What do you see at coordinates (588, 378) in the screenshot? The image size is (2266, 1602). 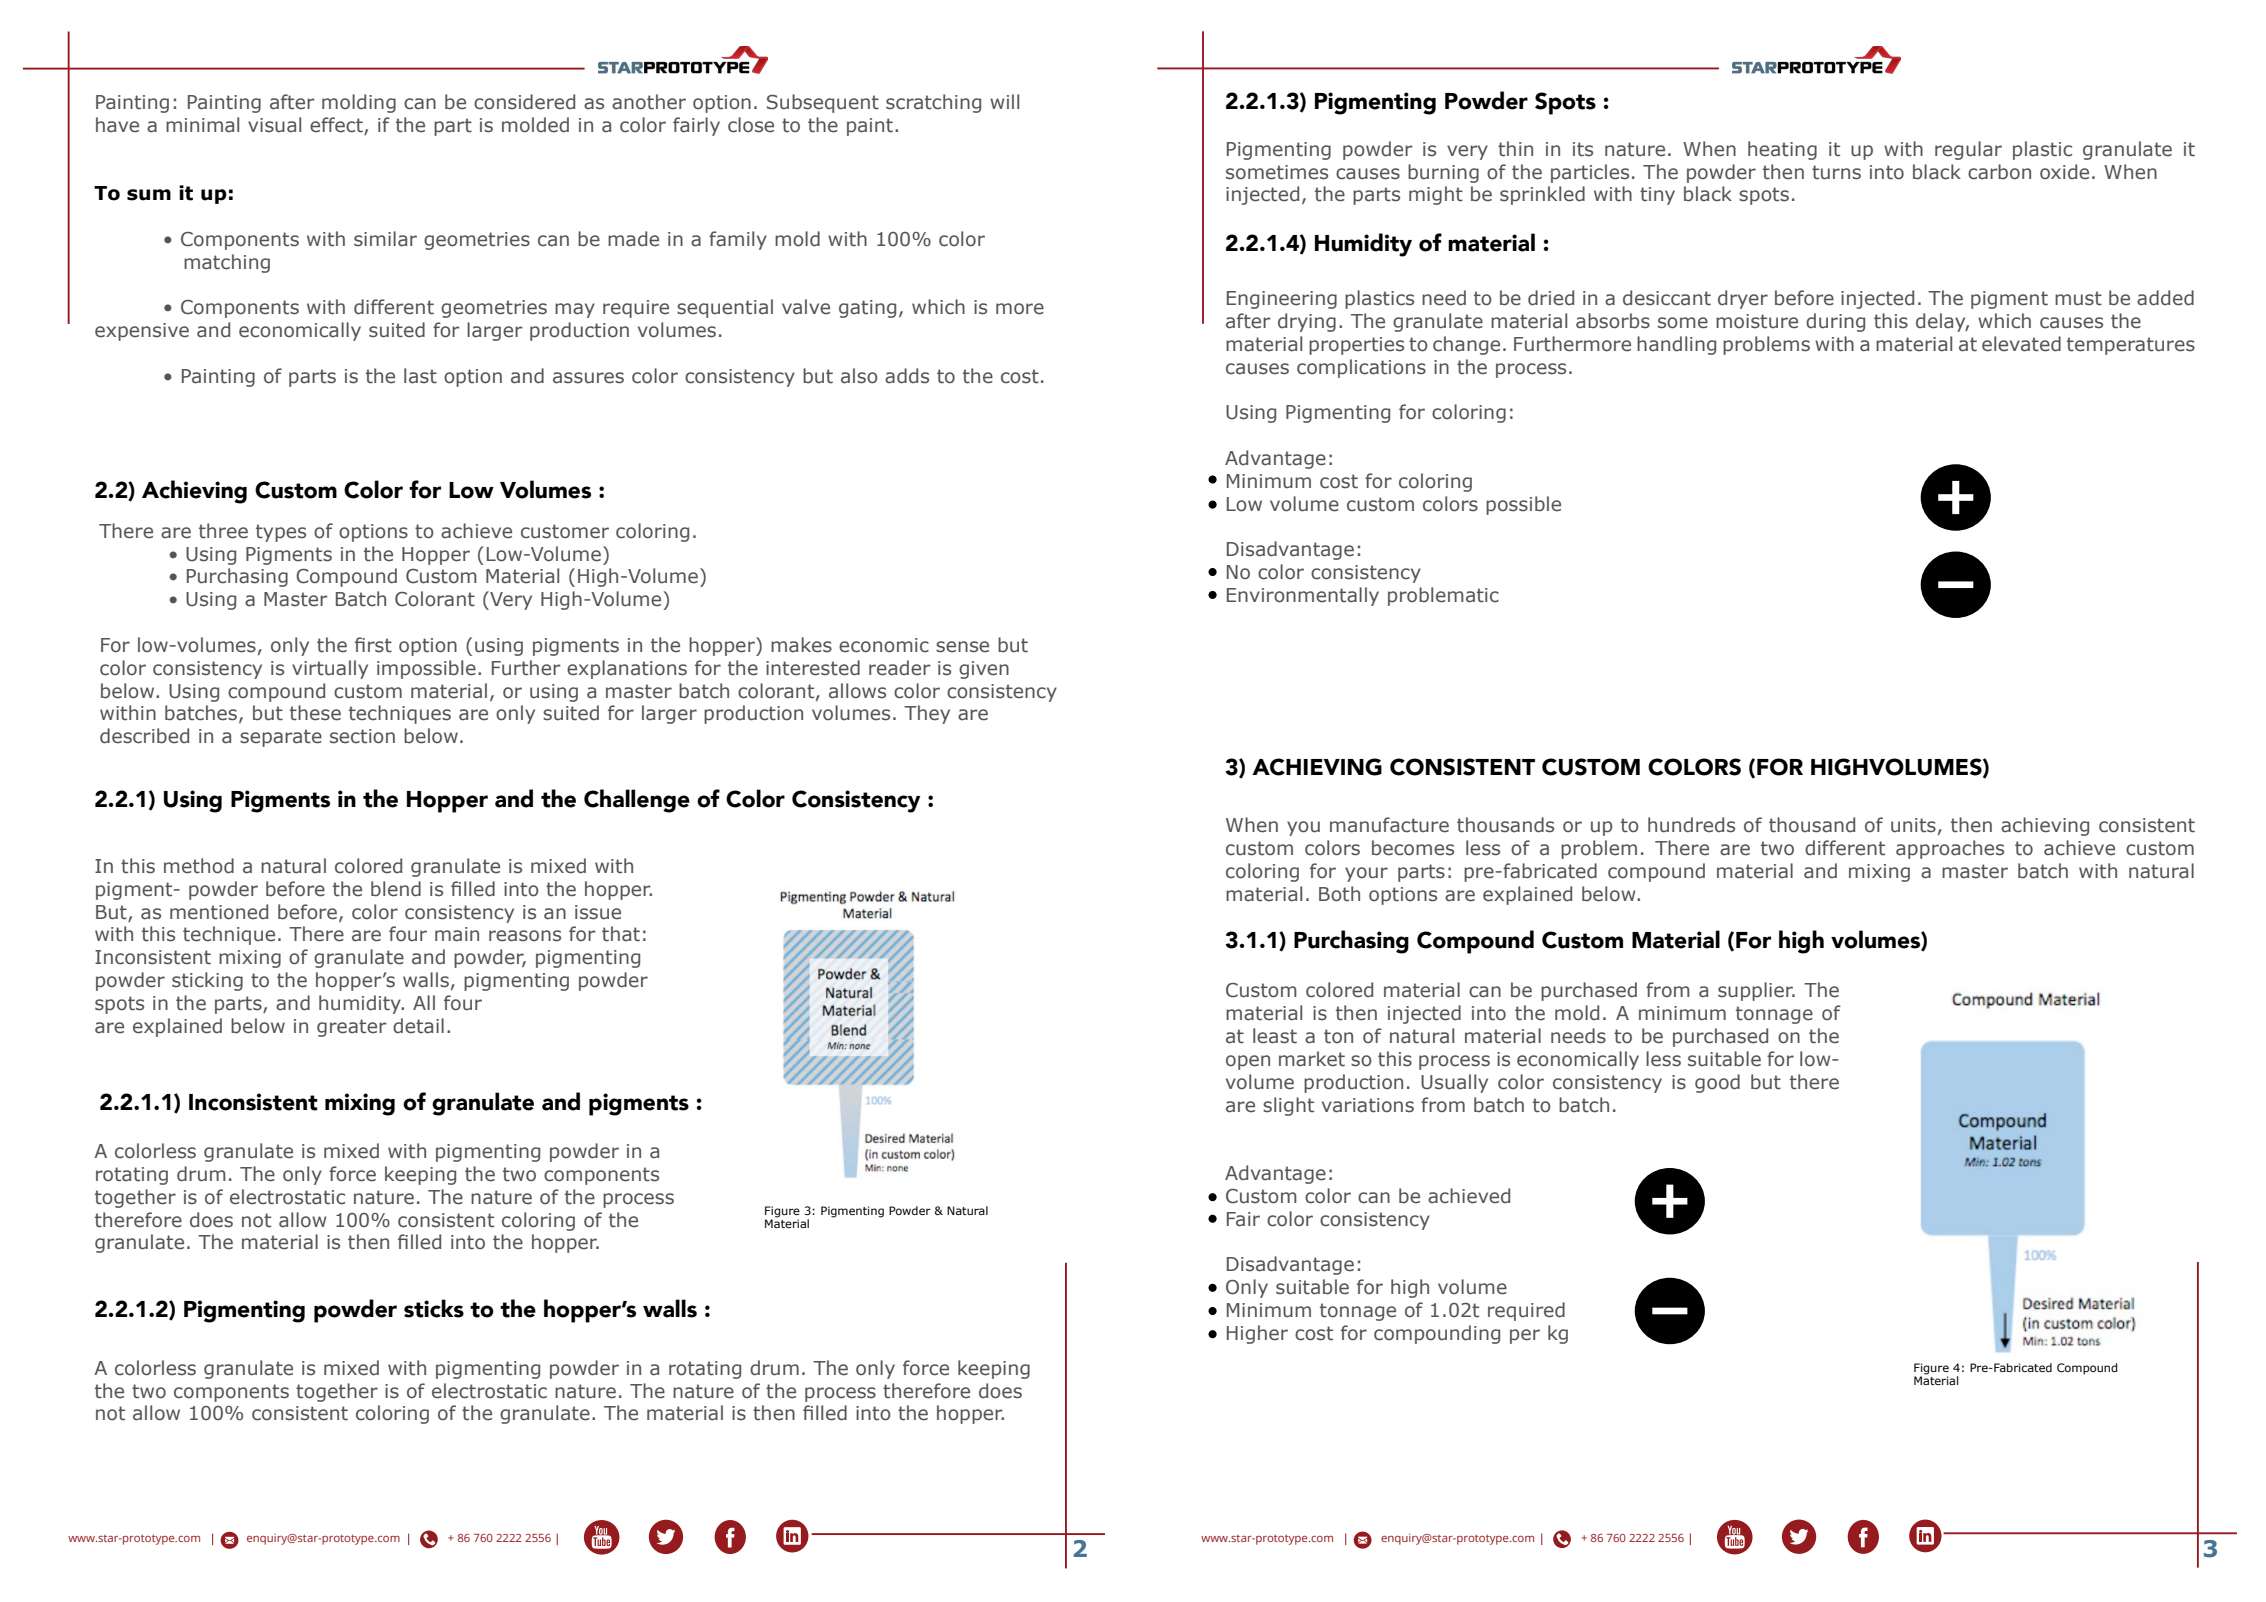 I see `assures` at bounding box center [588, 378].
